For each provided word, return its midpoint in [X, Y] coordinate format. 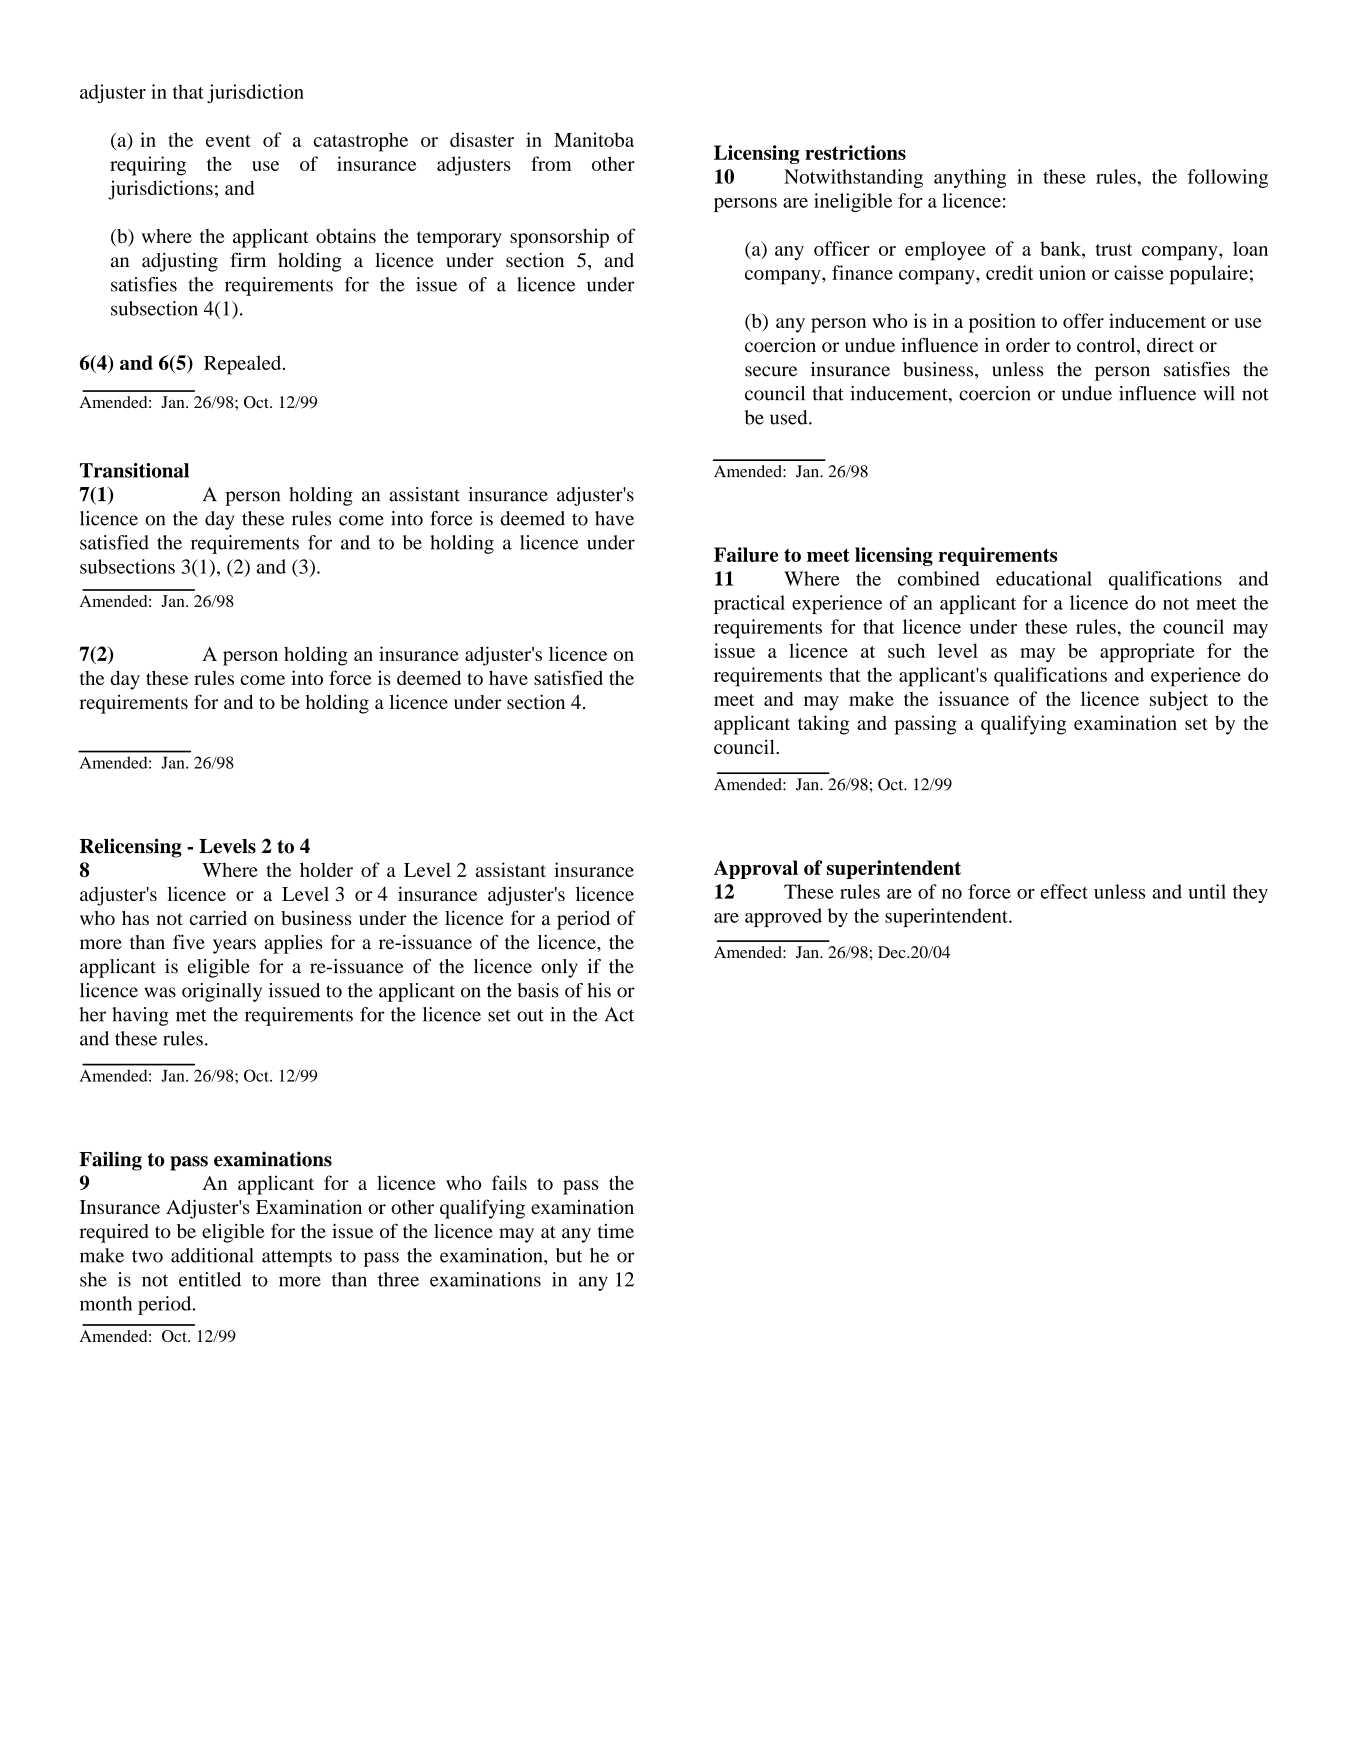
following [1228, 178]
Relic [102, 846]
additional [212, 1255]
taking [823, 725]
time [616, 1231]
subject [1179, 701]
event [228, 141]
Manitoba [594, 139]
